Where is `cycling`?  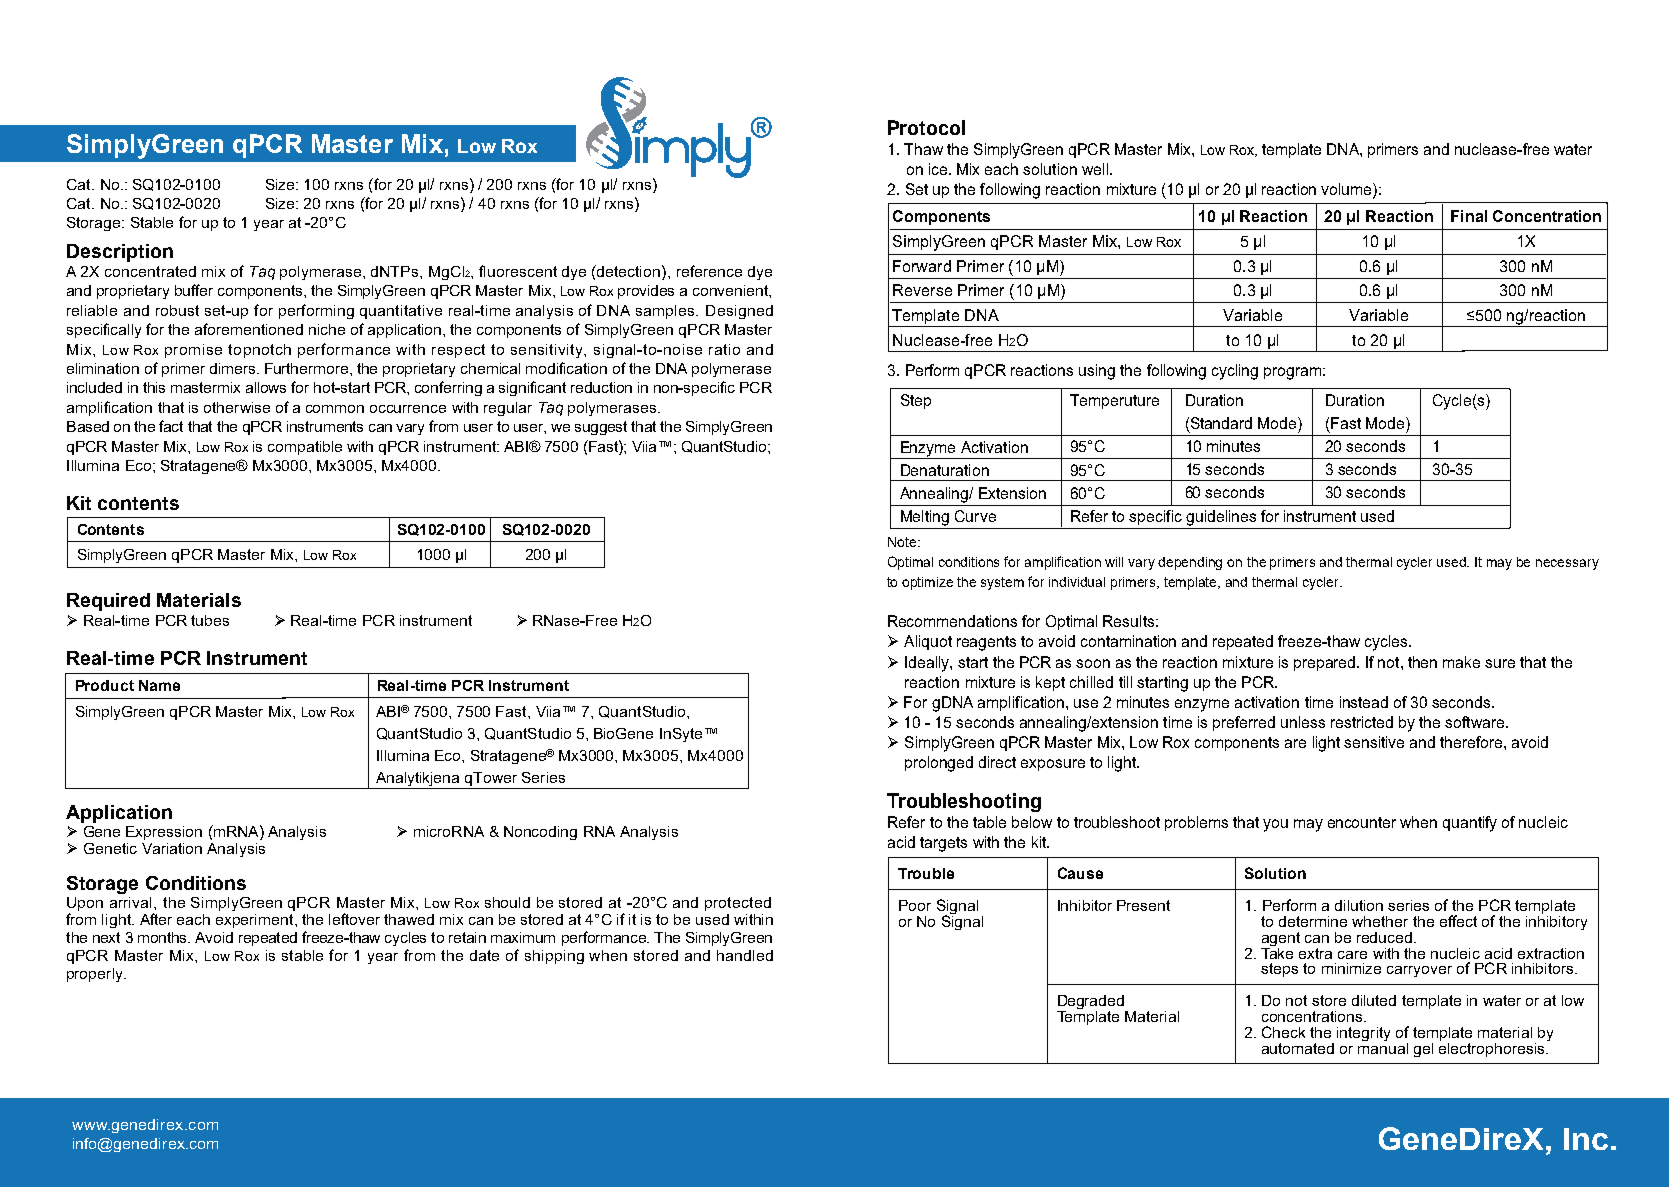
cycling is located at coordinates (1235, 372).
